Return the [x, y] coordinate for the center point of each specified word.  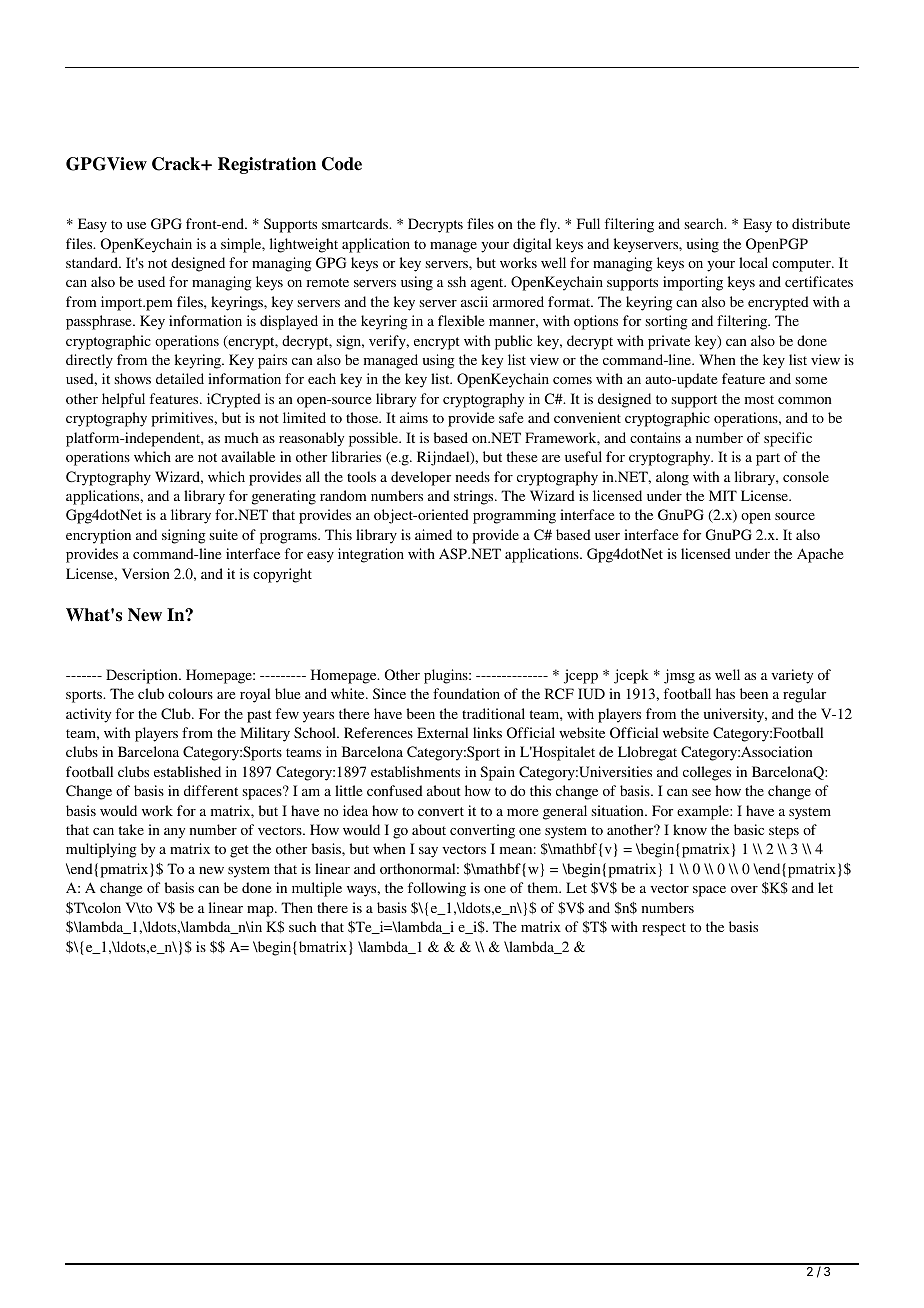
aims [414, 417]
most [759, 399]
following [437, 889]
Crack [177, 164]
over [744, 889]
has [725, 693]
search [705, 223]
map [261, 911]
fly [549, 225]
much [241, 437]
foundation [466, 693]
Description [143, 676]
